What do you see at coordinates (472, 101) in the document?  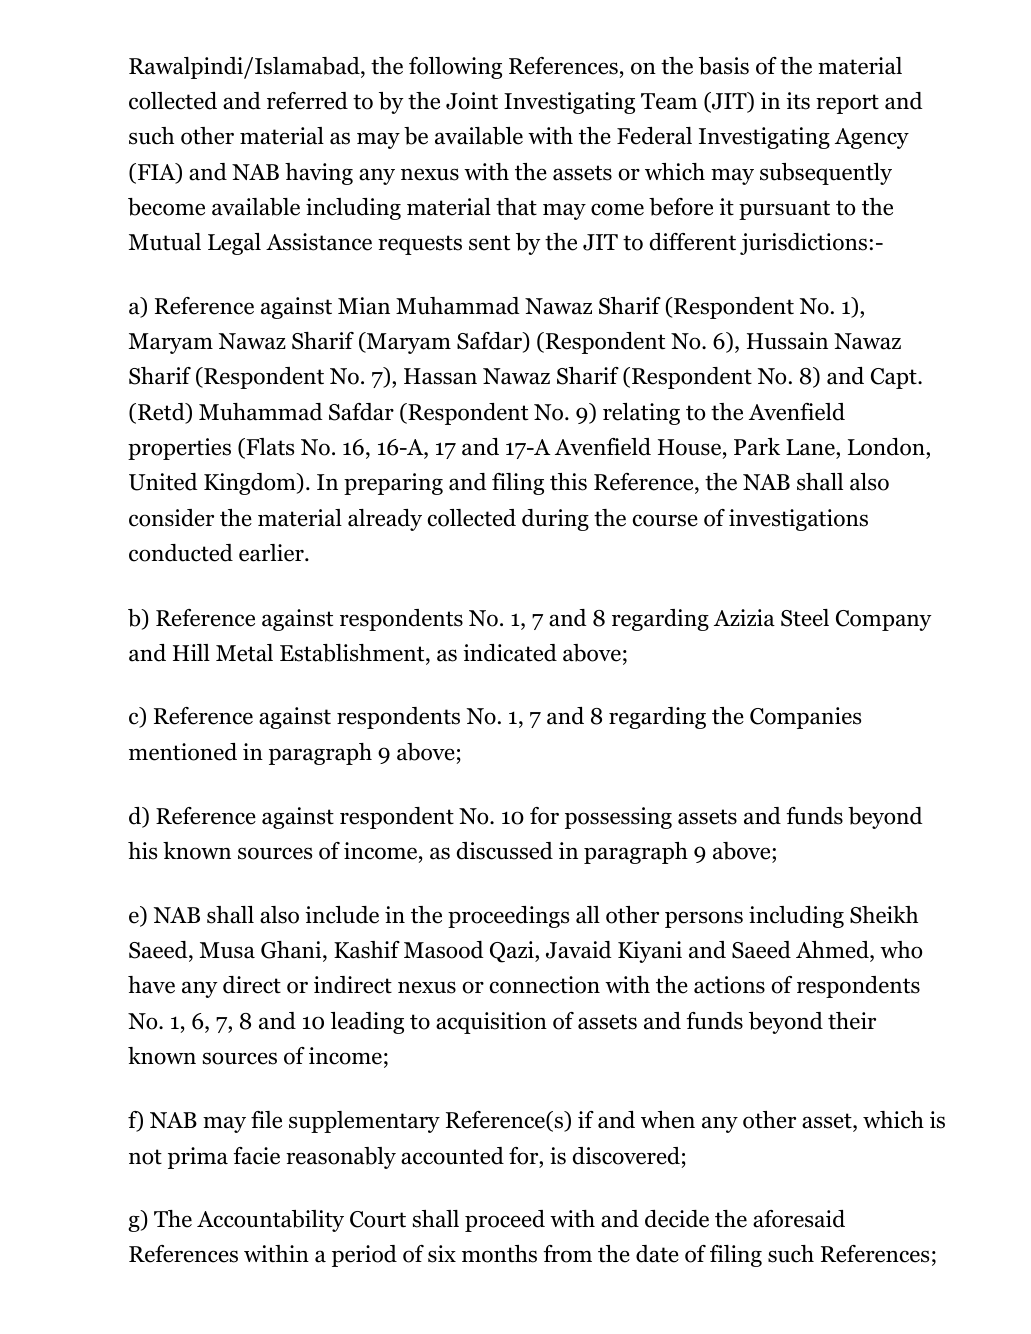 I see `Joint` at bounding box center [472, 101].
